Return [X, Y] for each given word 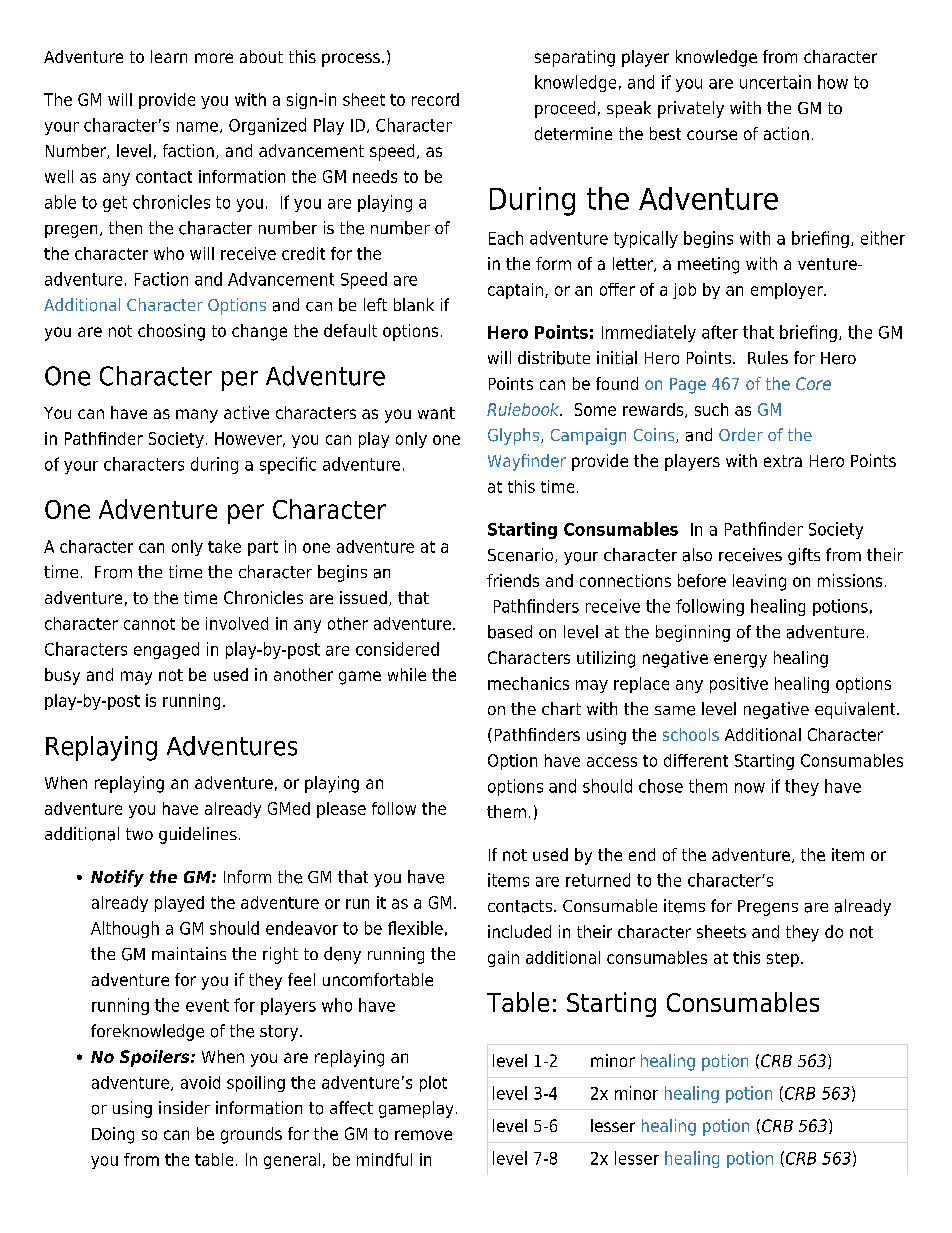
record [435, 99]
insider [184, 1107]
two [139, 834]
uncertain [775, 82]
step [783, 959]
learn [169, 56]
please [341, 810]
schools [691, 734]
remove [423, 1135]
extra [783, 461]
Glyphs [515, 436]
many [197, 416]
